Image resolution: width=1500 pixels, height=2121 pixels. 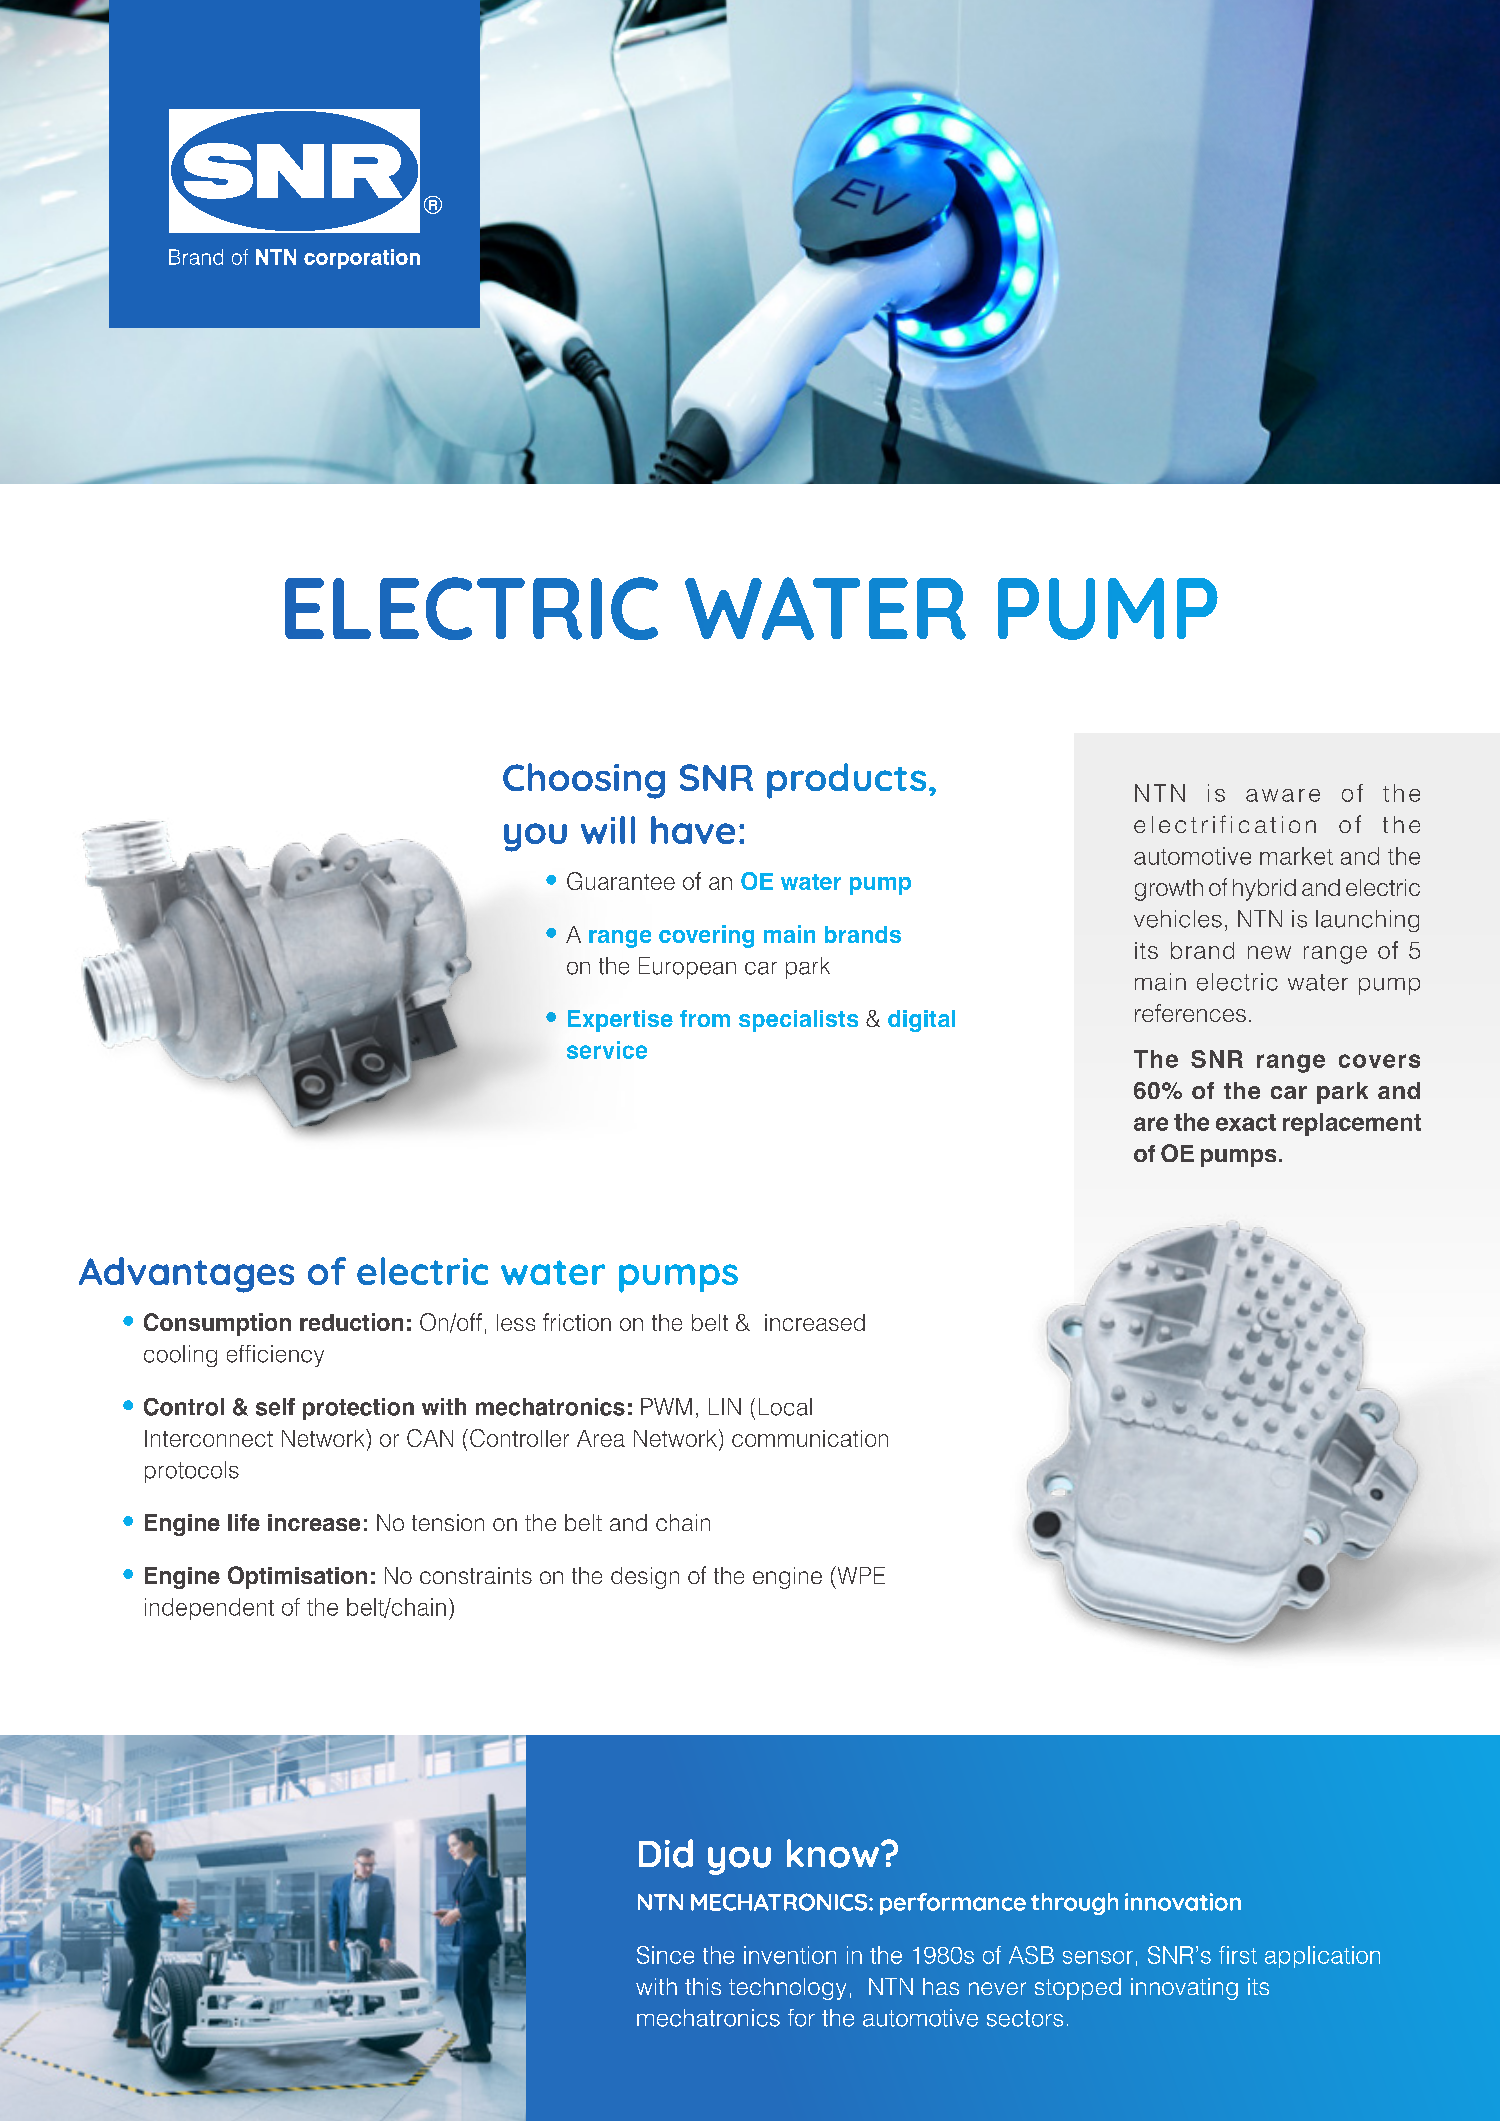 I want to click on friction, so click(x=577, y=1322).
